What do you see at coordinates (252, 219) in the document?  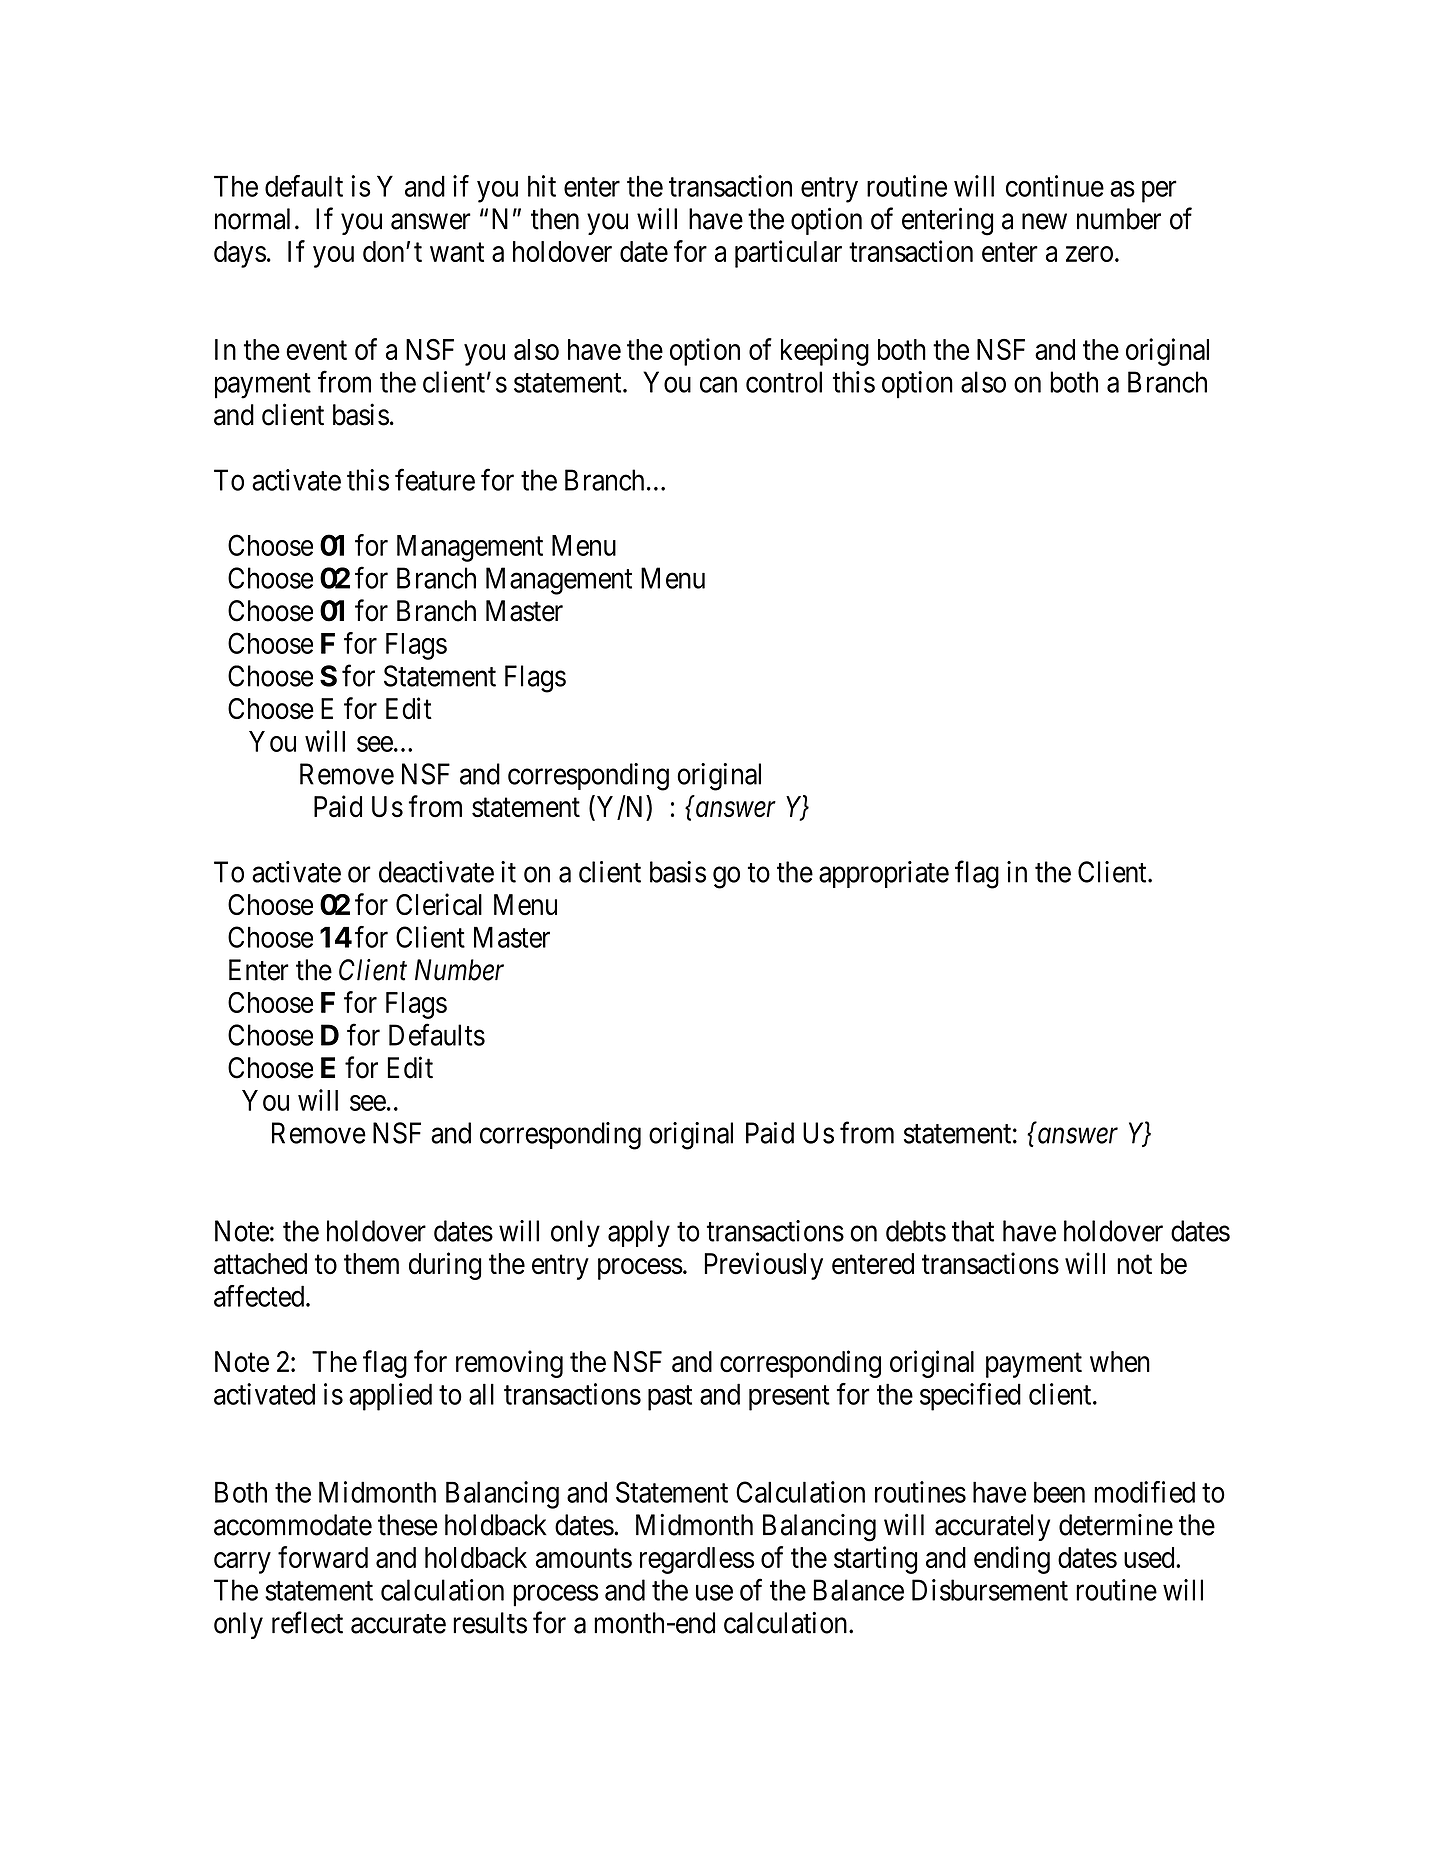 I see `normal` at bounding box center [252, 219].
